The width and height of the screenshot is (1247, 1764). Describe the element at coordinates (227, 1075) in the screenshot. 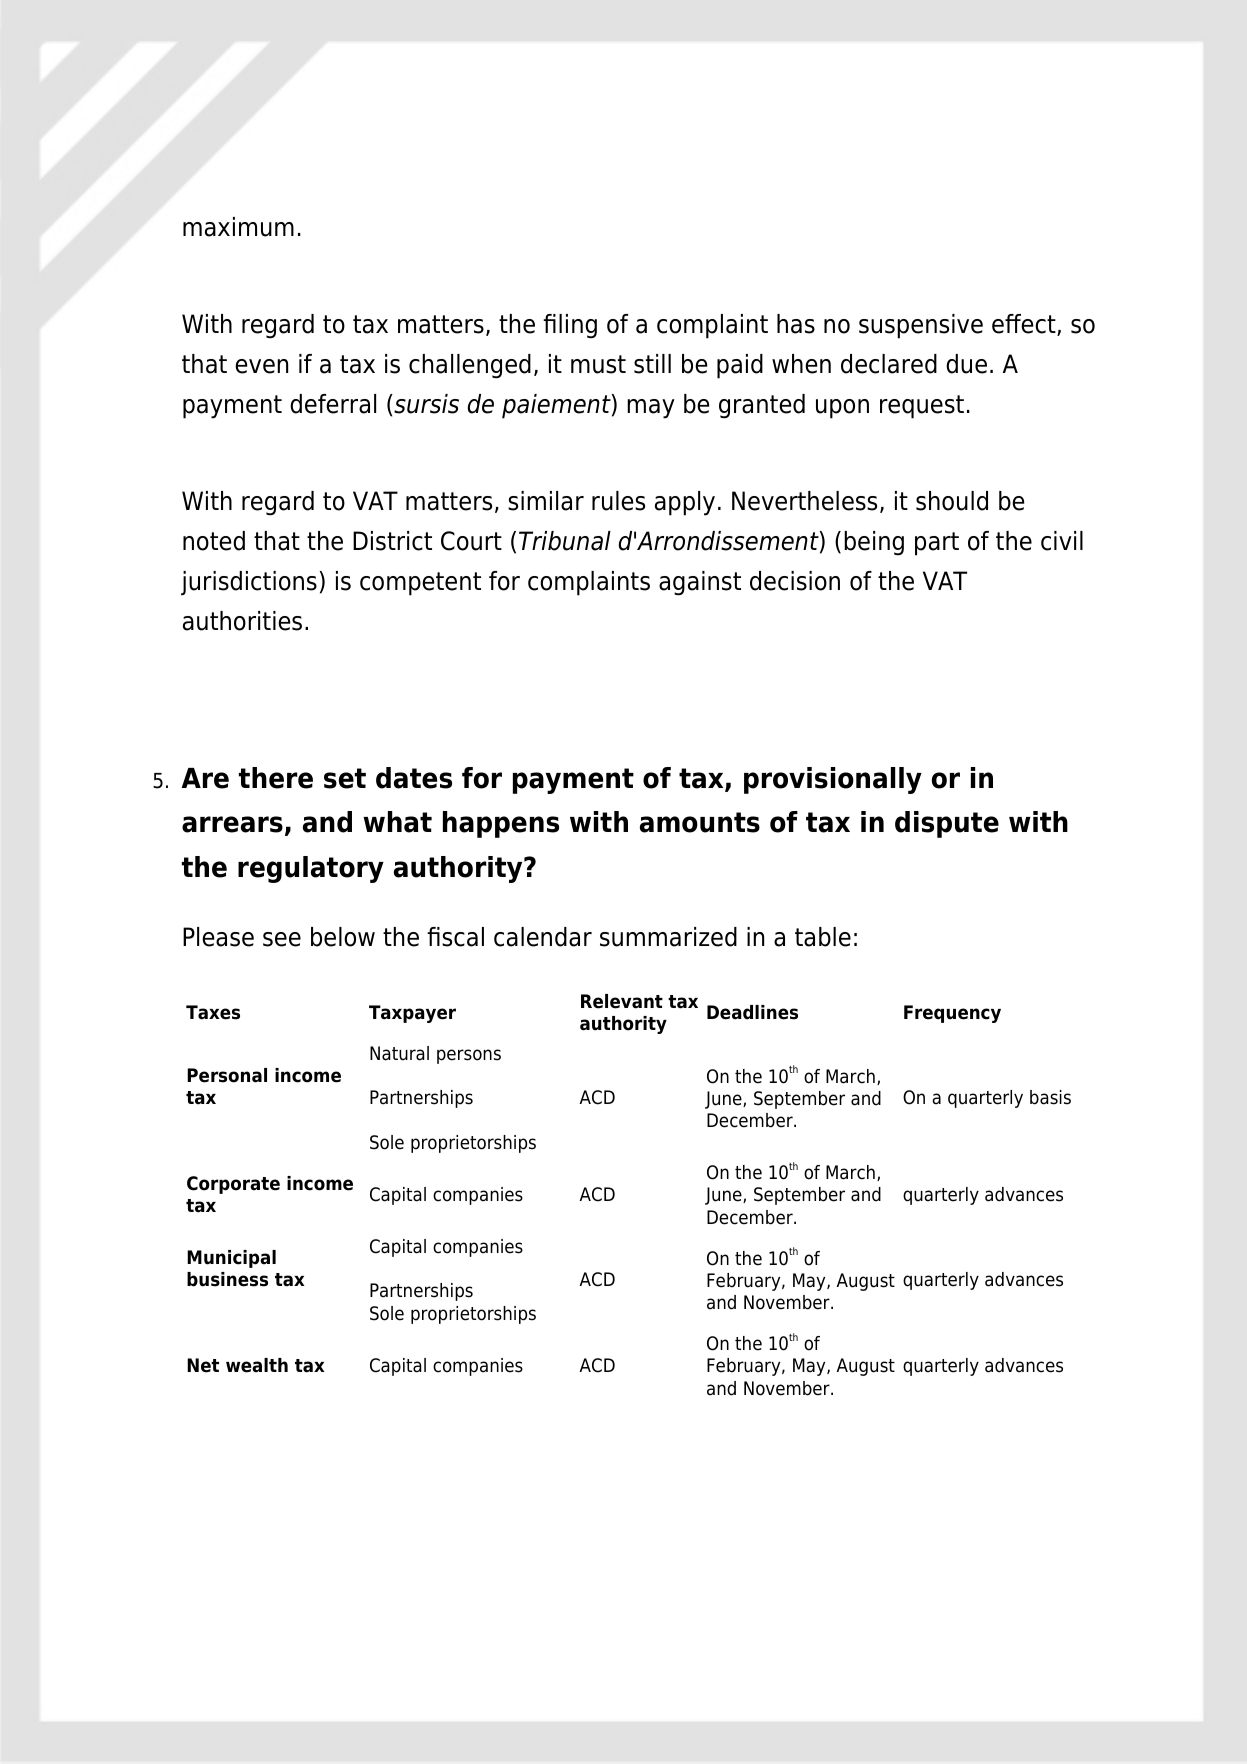

I see `Personal` at that location.
